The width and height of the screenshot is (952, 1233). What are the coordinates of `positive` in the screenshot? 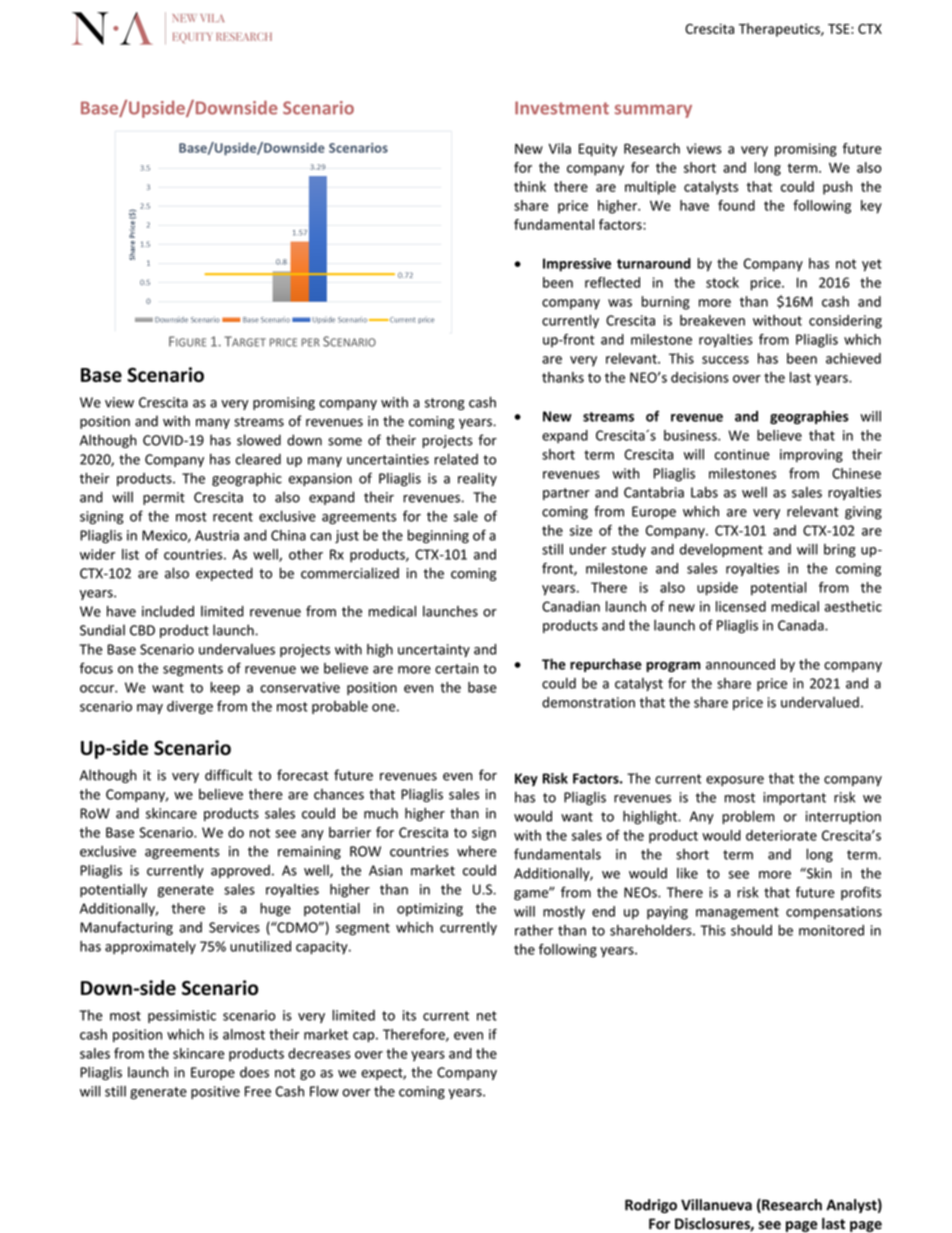 It's located at (215, 1092).
